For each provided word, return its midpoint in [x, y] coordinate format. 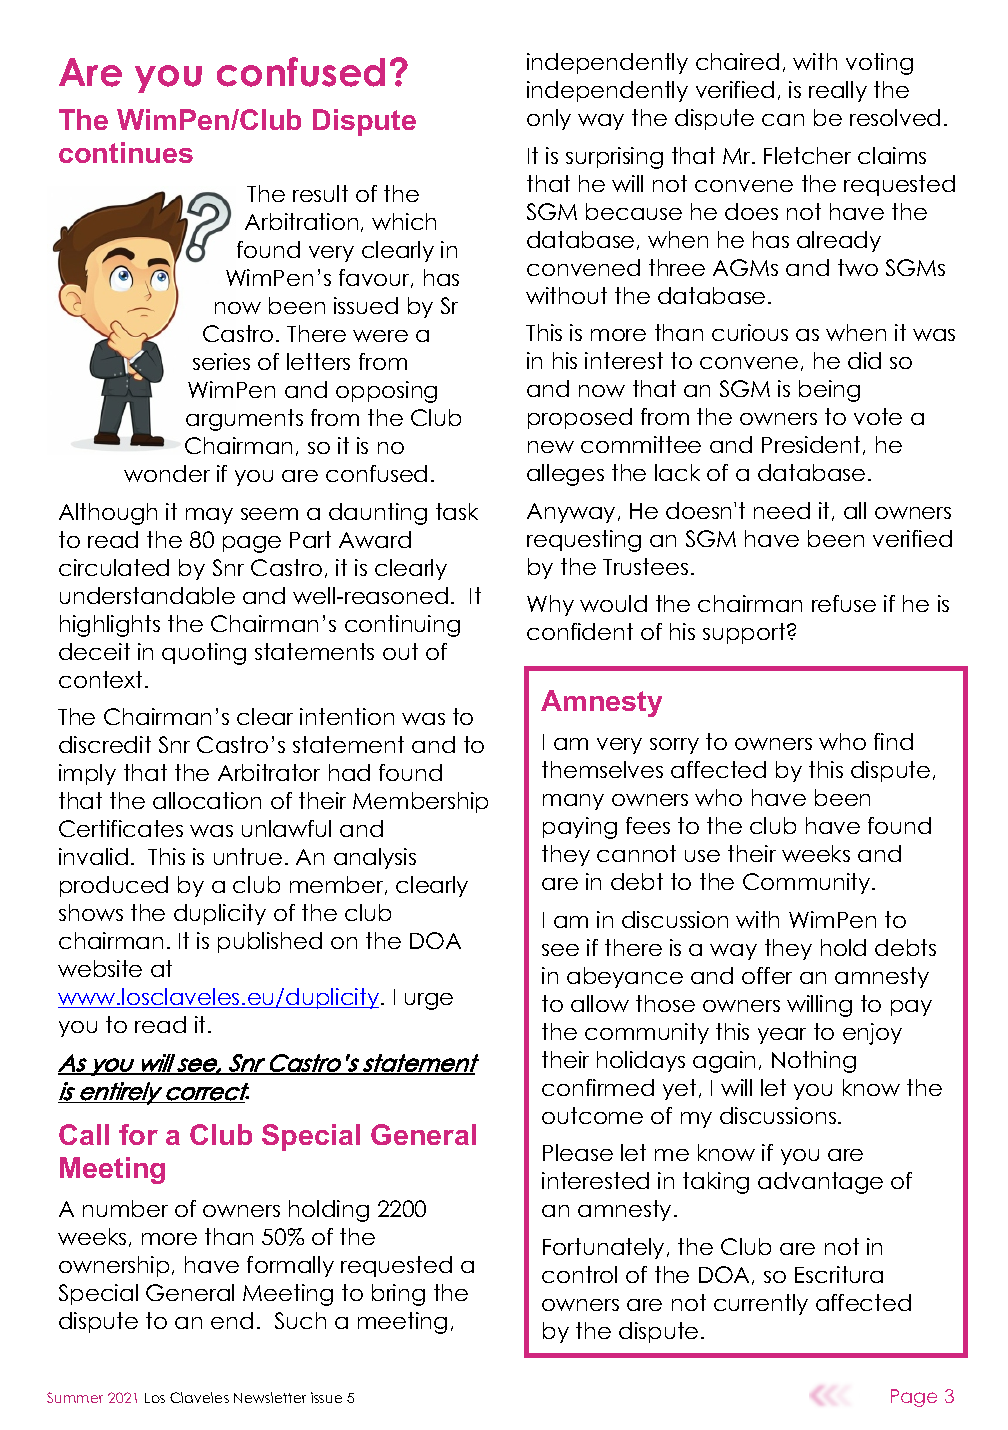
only [549, 119]
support [745, 633]
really [838, 91]
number [125, 1208]
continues [126, 152]
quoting [204, 654]
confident [580, 631]
